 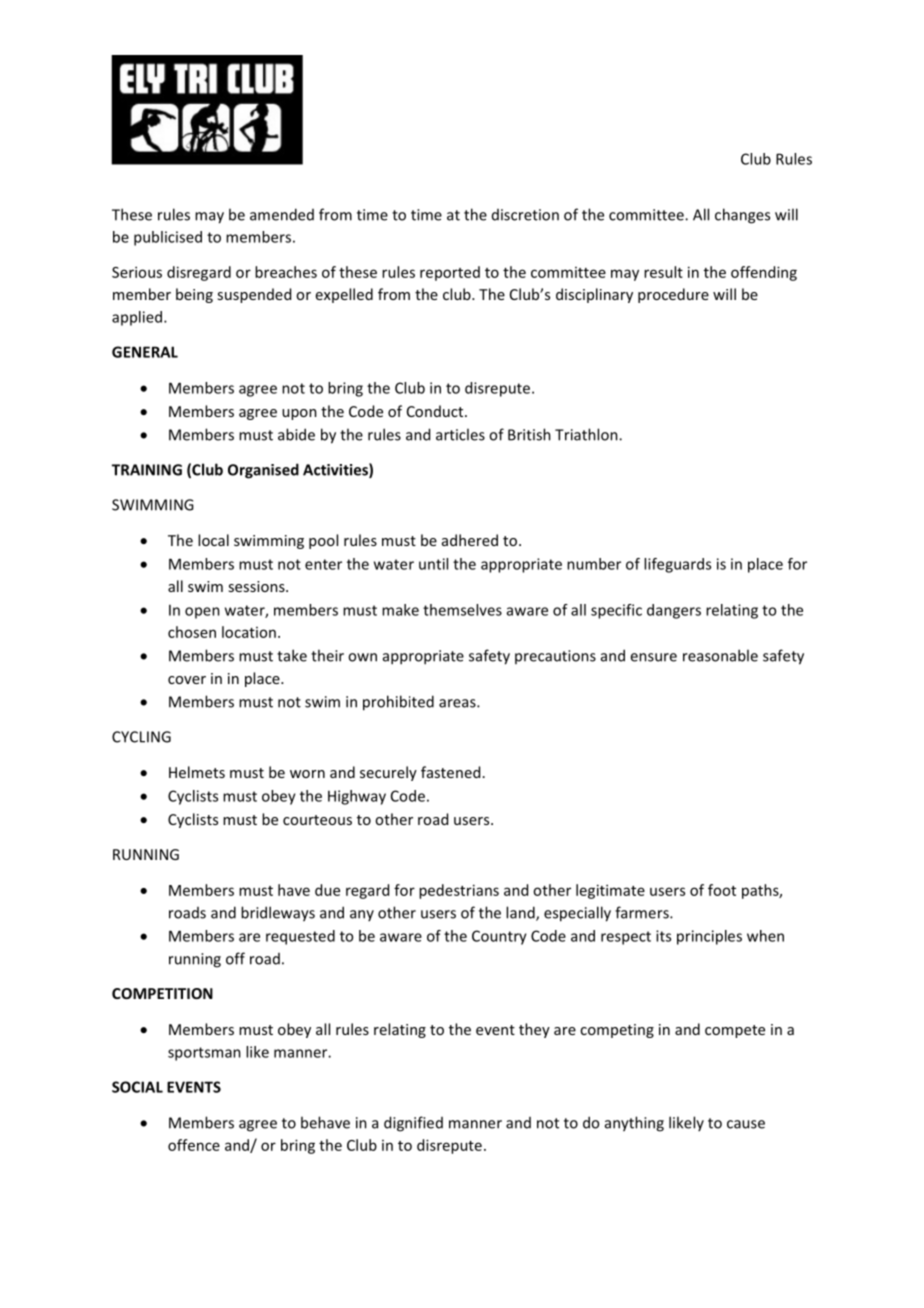 I want to click on fastened, so click(x=450, y=772).
